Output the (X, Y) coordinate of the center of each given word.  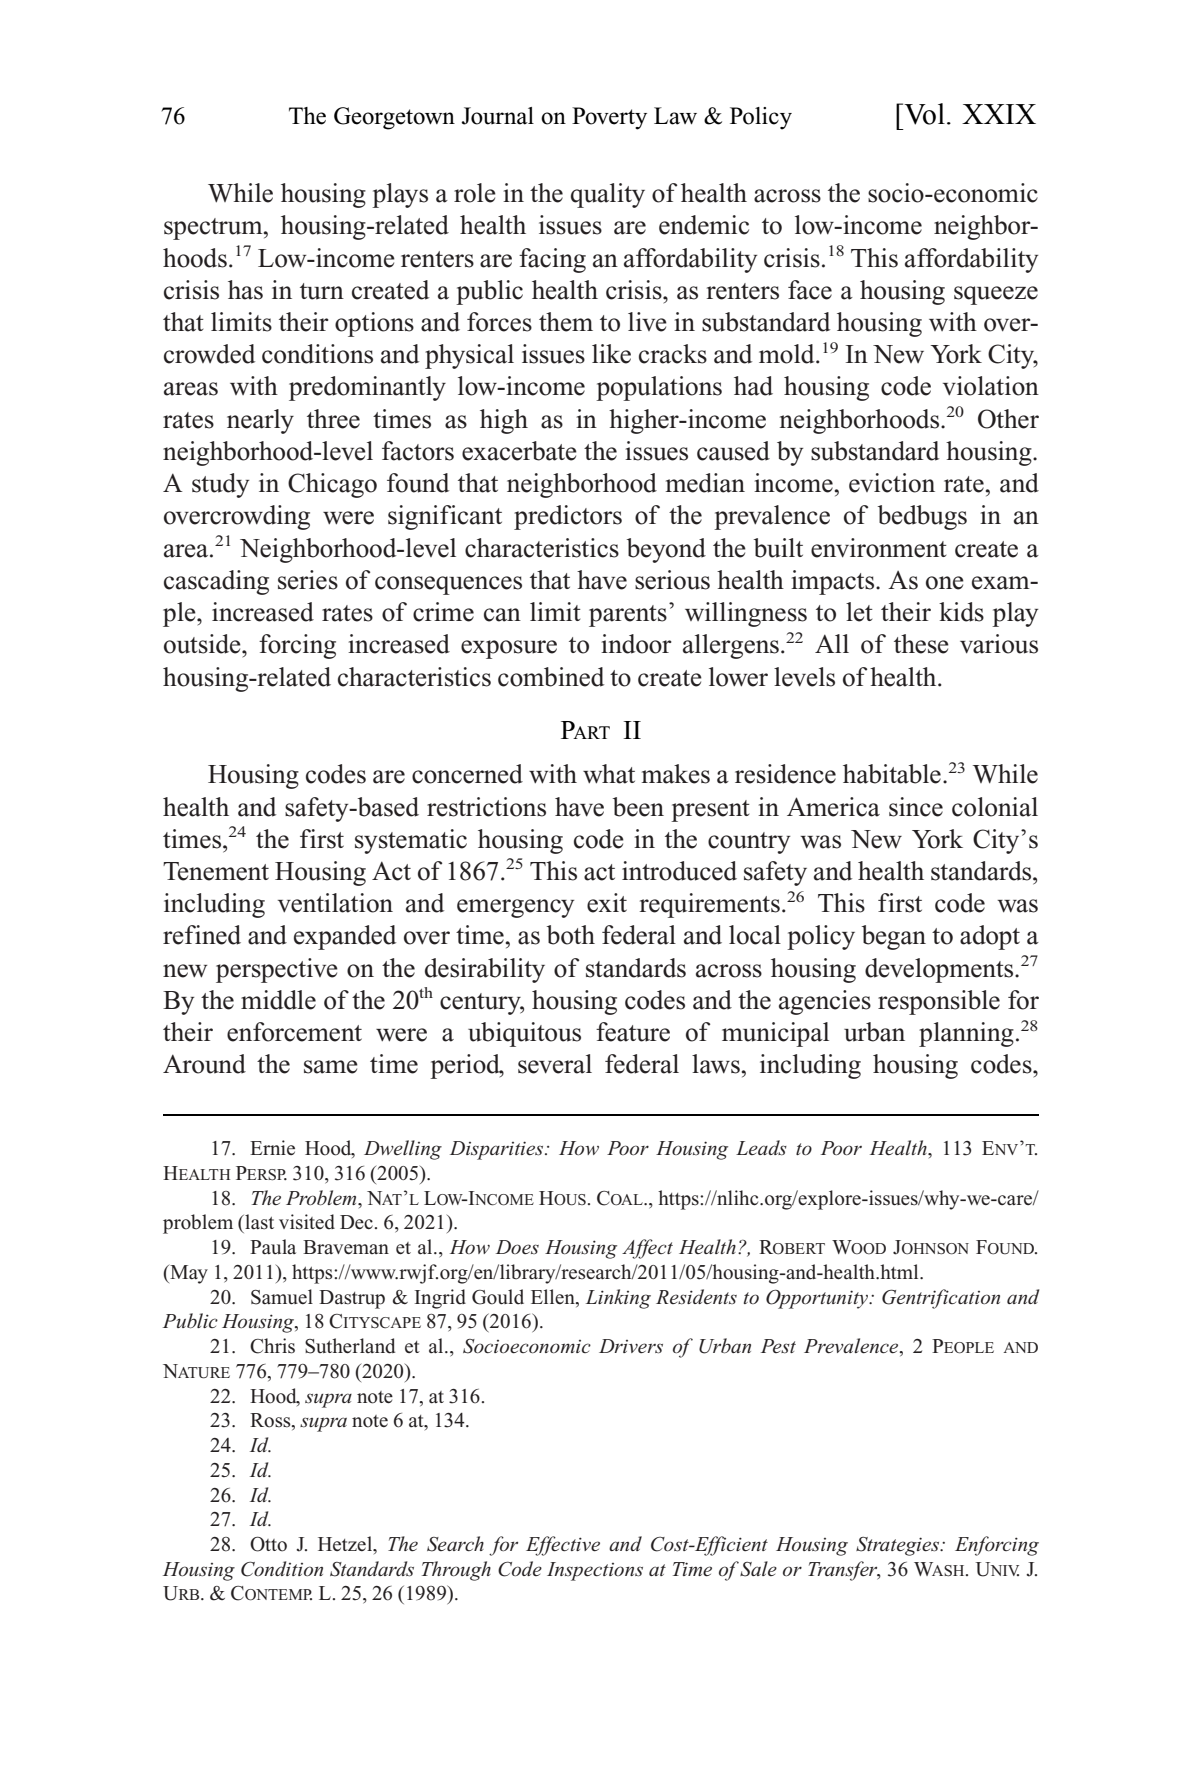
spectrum (214, 229)
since (916, 807)
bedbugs (922, 517)
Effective (563, 1546)
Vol (923, 114)
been (638, 807)
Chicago (332, 485)
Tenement (216, 871)
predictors (568, 517)
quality (608, 195)
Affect (647, 1249)
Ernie (272, 1147)
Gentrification (941, 1299)
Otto (268, 1544)
